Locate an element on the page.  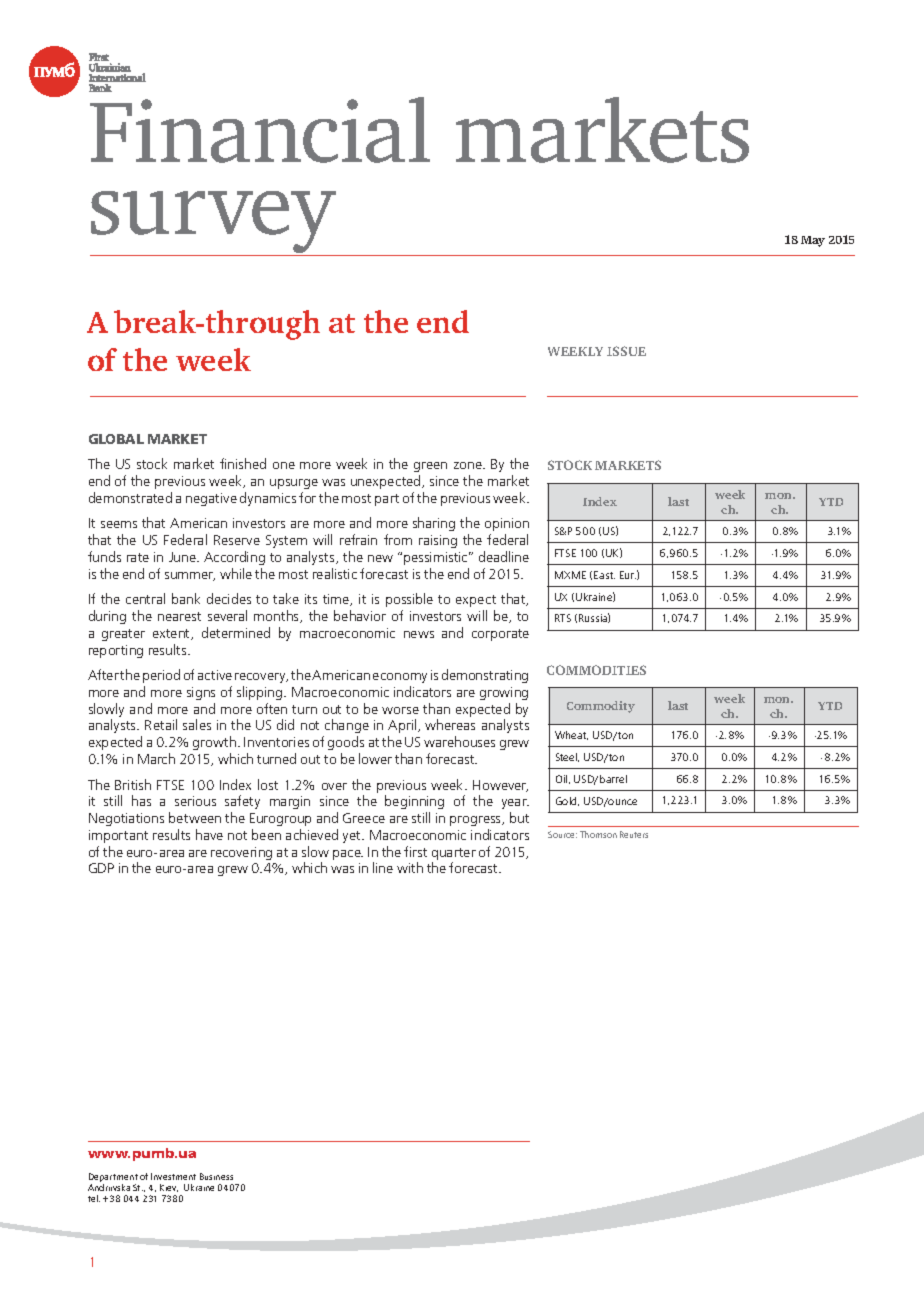
COMMODITIES is located at coordinates (596, 670).
